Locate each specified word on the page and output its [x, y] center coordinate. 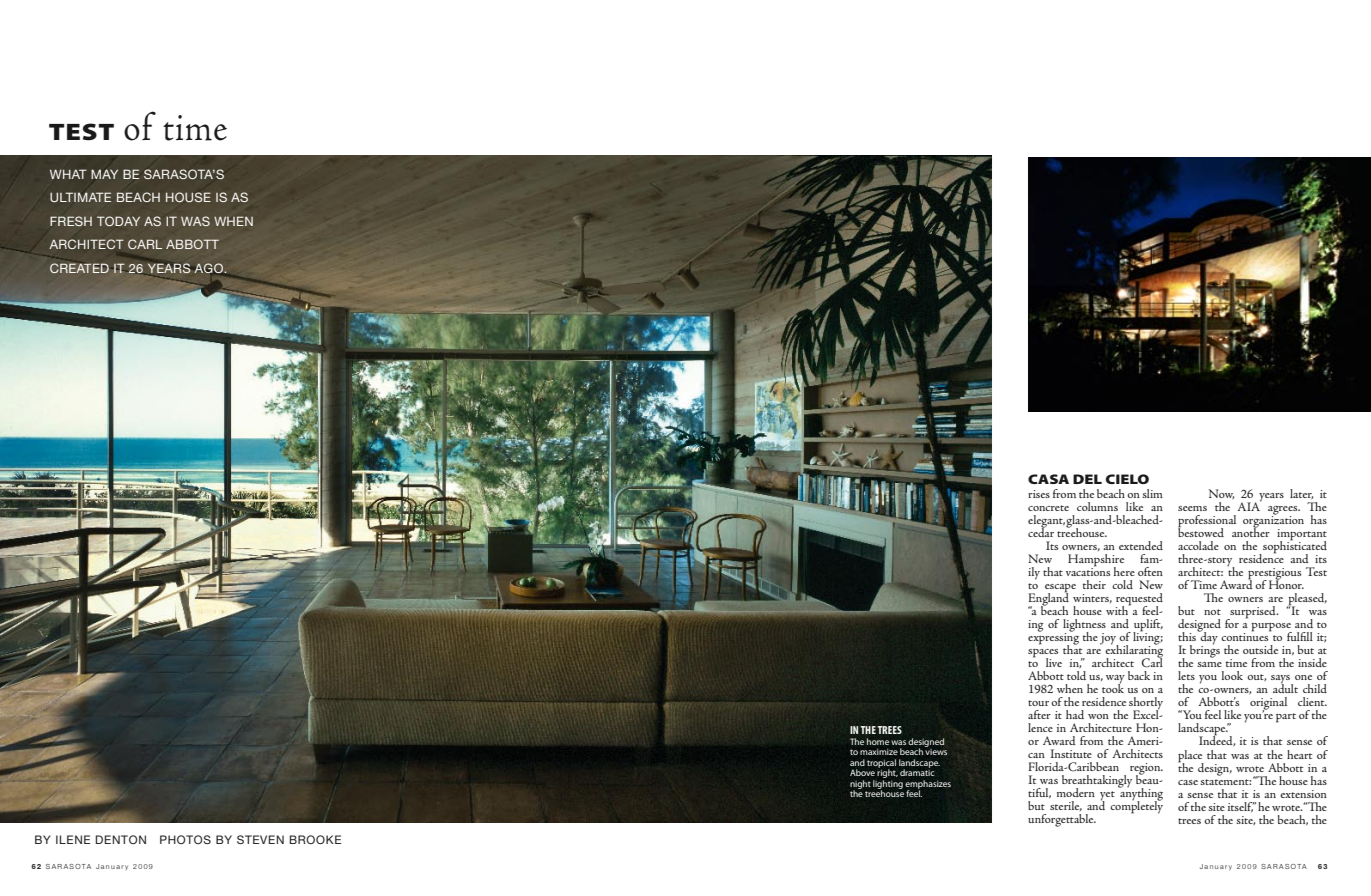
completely [1136, 806]
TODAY [118, 221]
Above [862, 772]
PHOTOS [185, 839]
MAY [104, 174]
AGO [210, 268]
